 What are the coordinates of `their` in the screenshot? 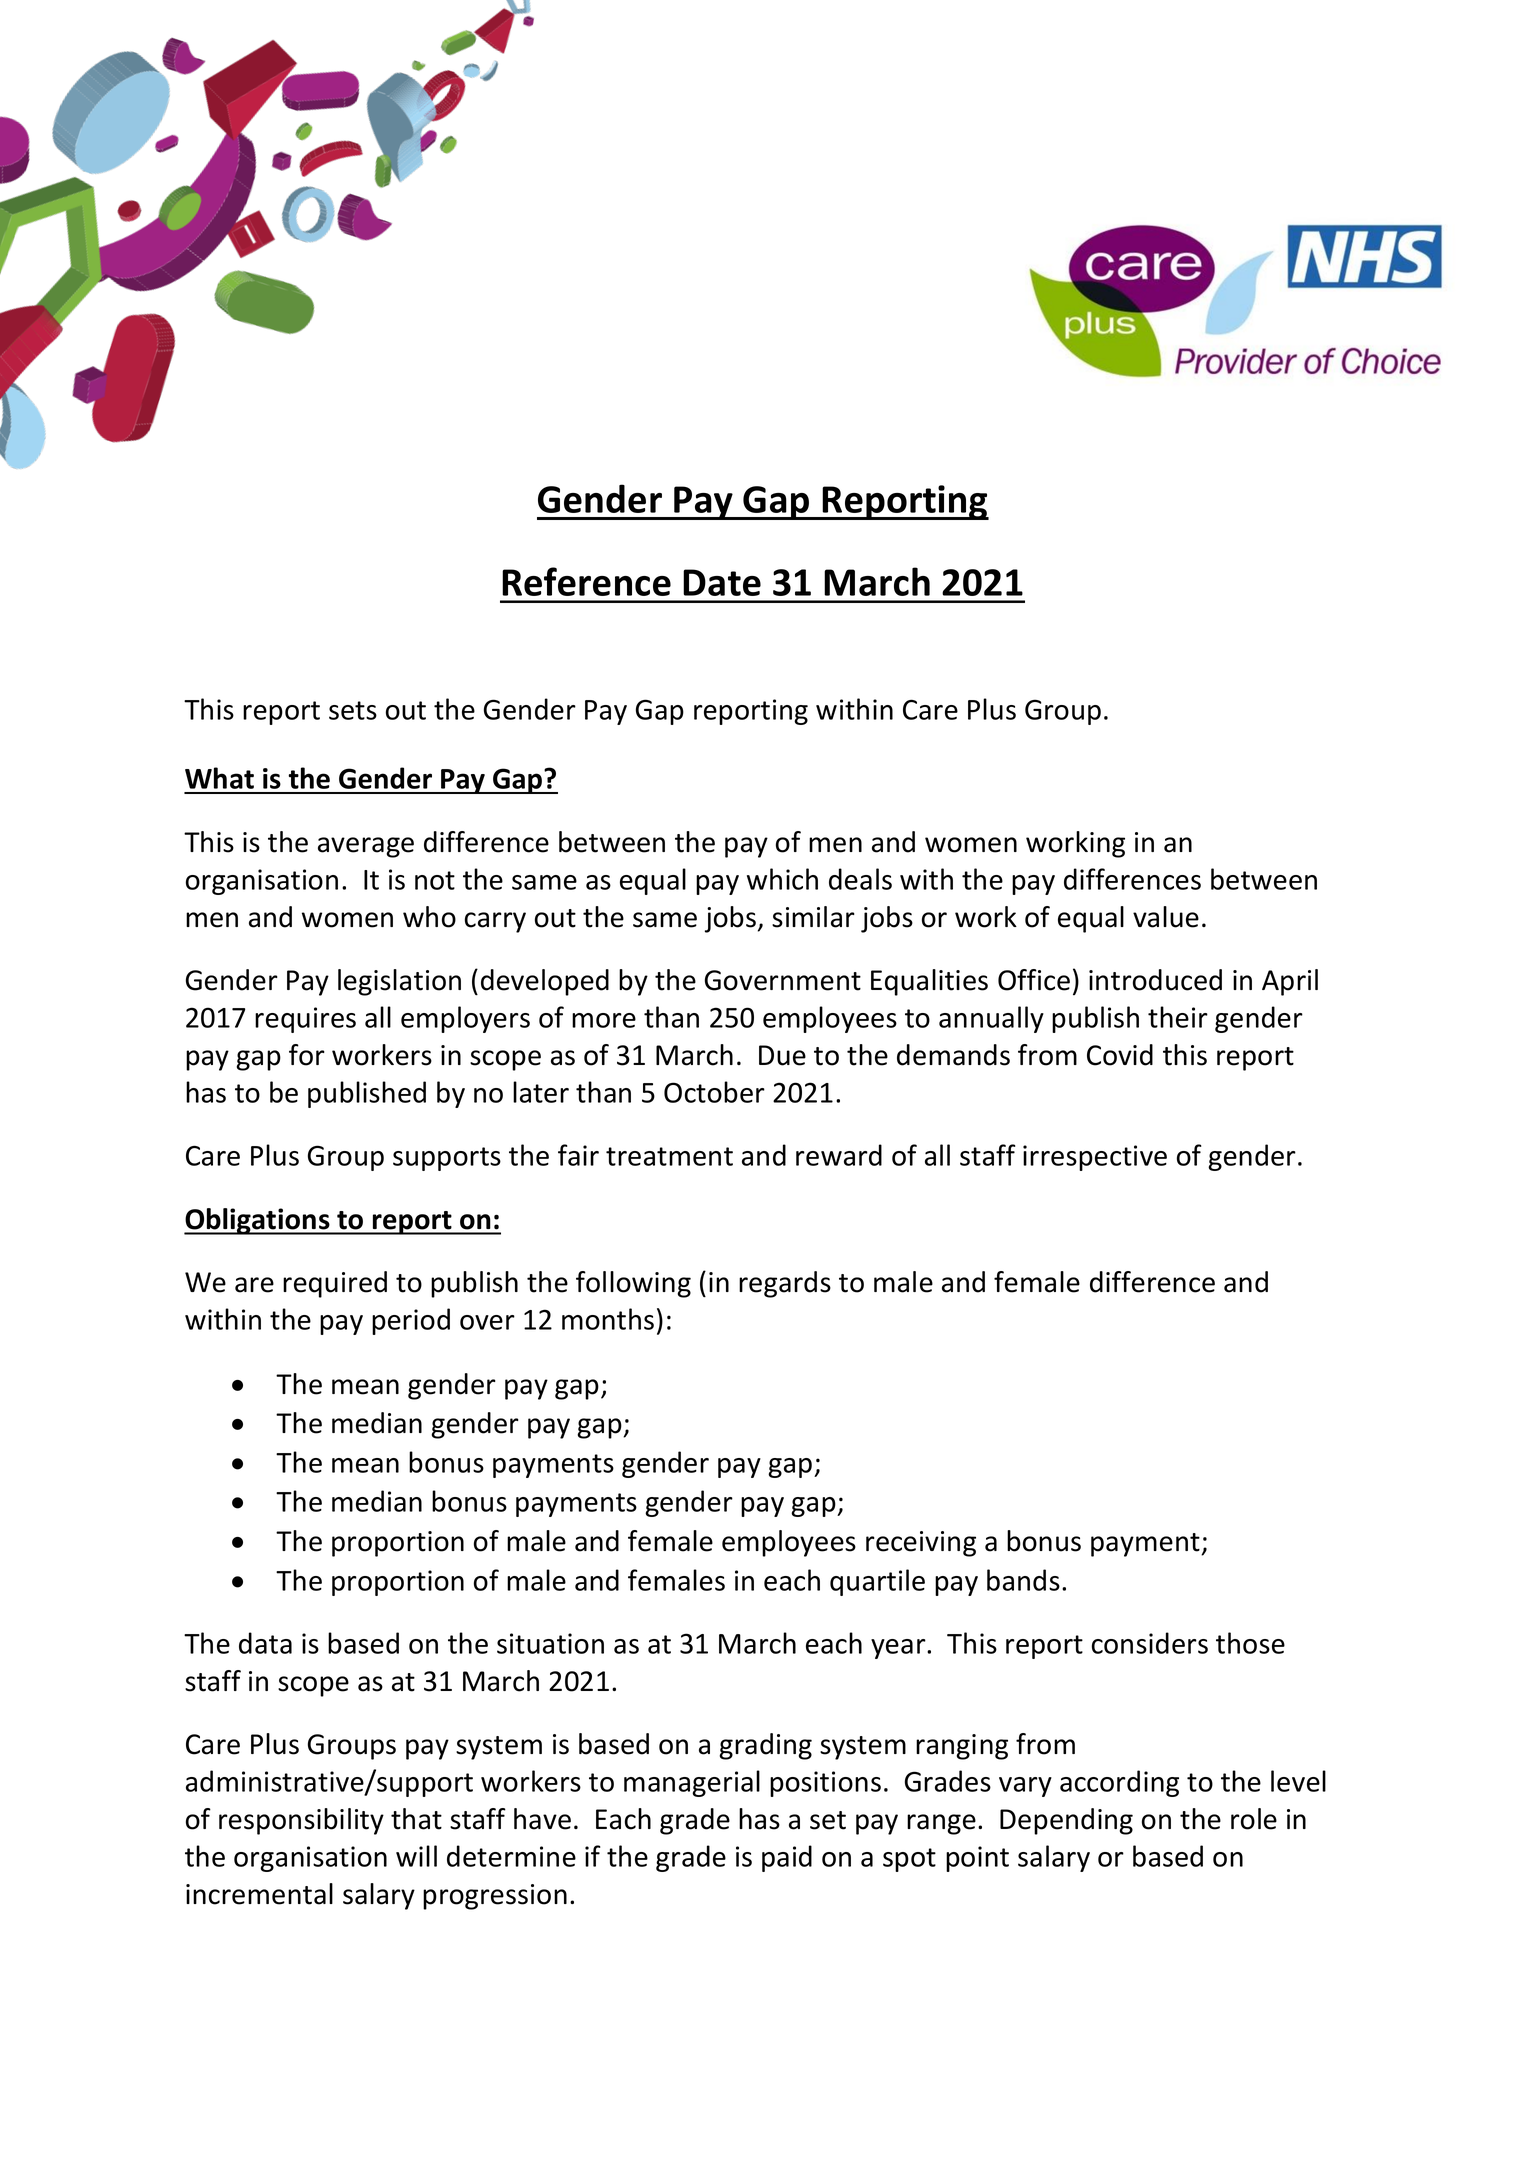 It's located at (1178, 1017).
